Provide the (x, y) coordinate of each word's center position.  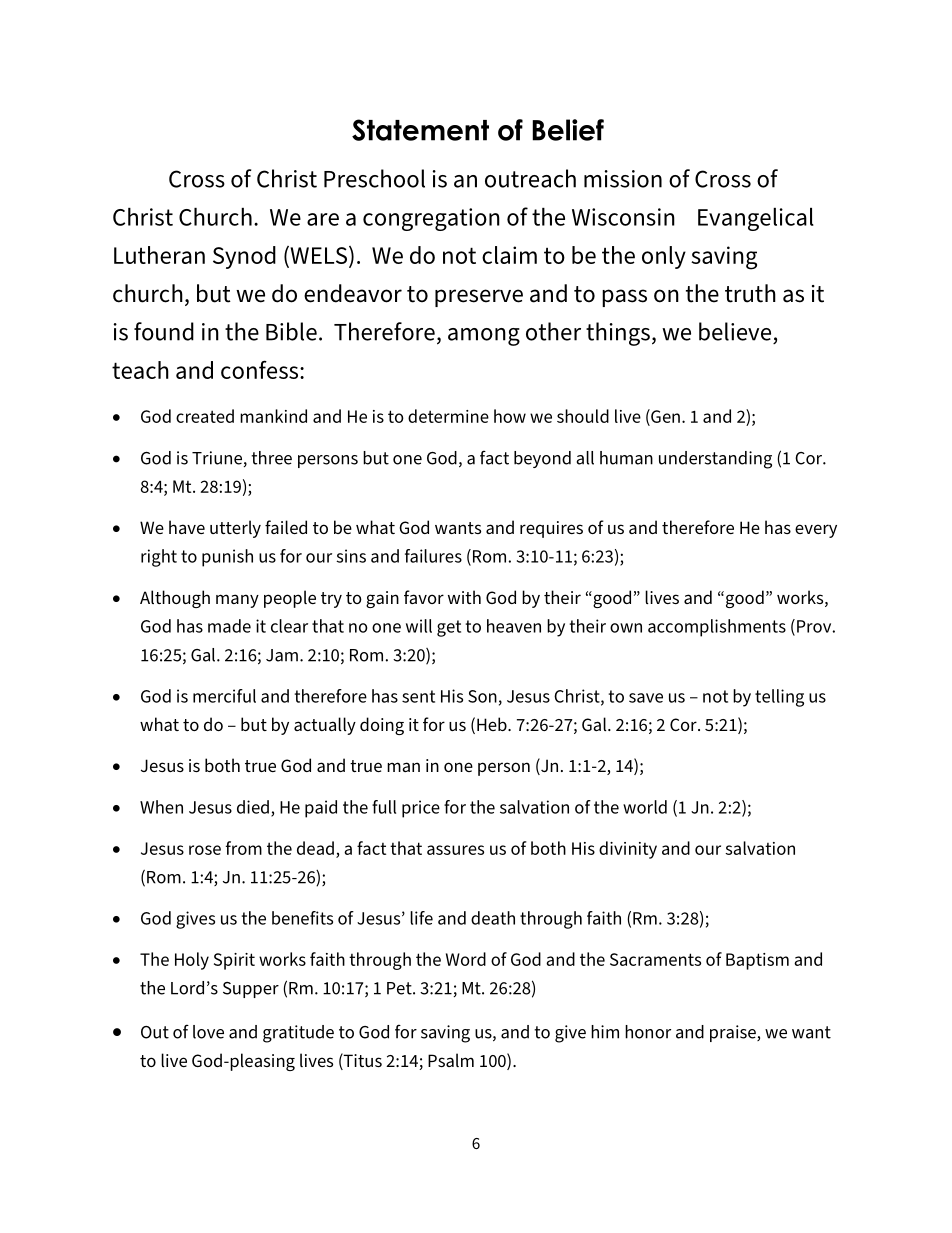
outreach (530, 178)
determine (448, 416)
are (323, 219)
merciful (224, 696)
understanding (715, 460)
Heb (493, 724)
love (208, 1032)
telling (779, 698)
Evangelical (756, 219)
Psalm (451, 1060)
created (205, 416)
